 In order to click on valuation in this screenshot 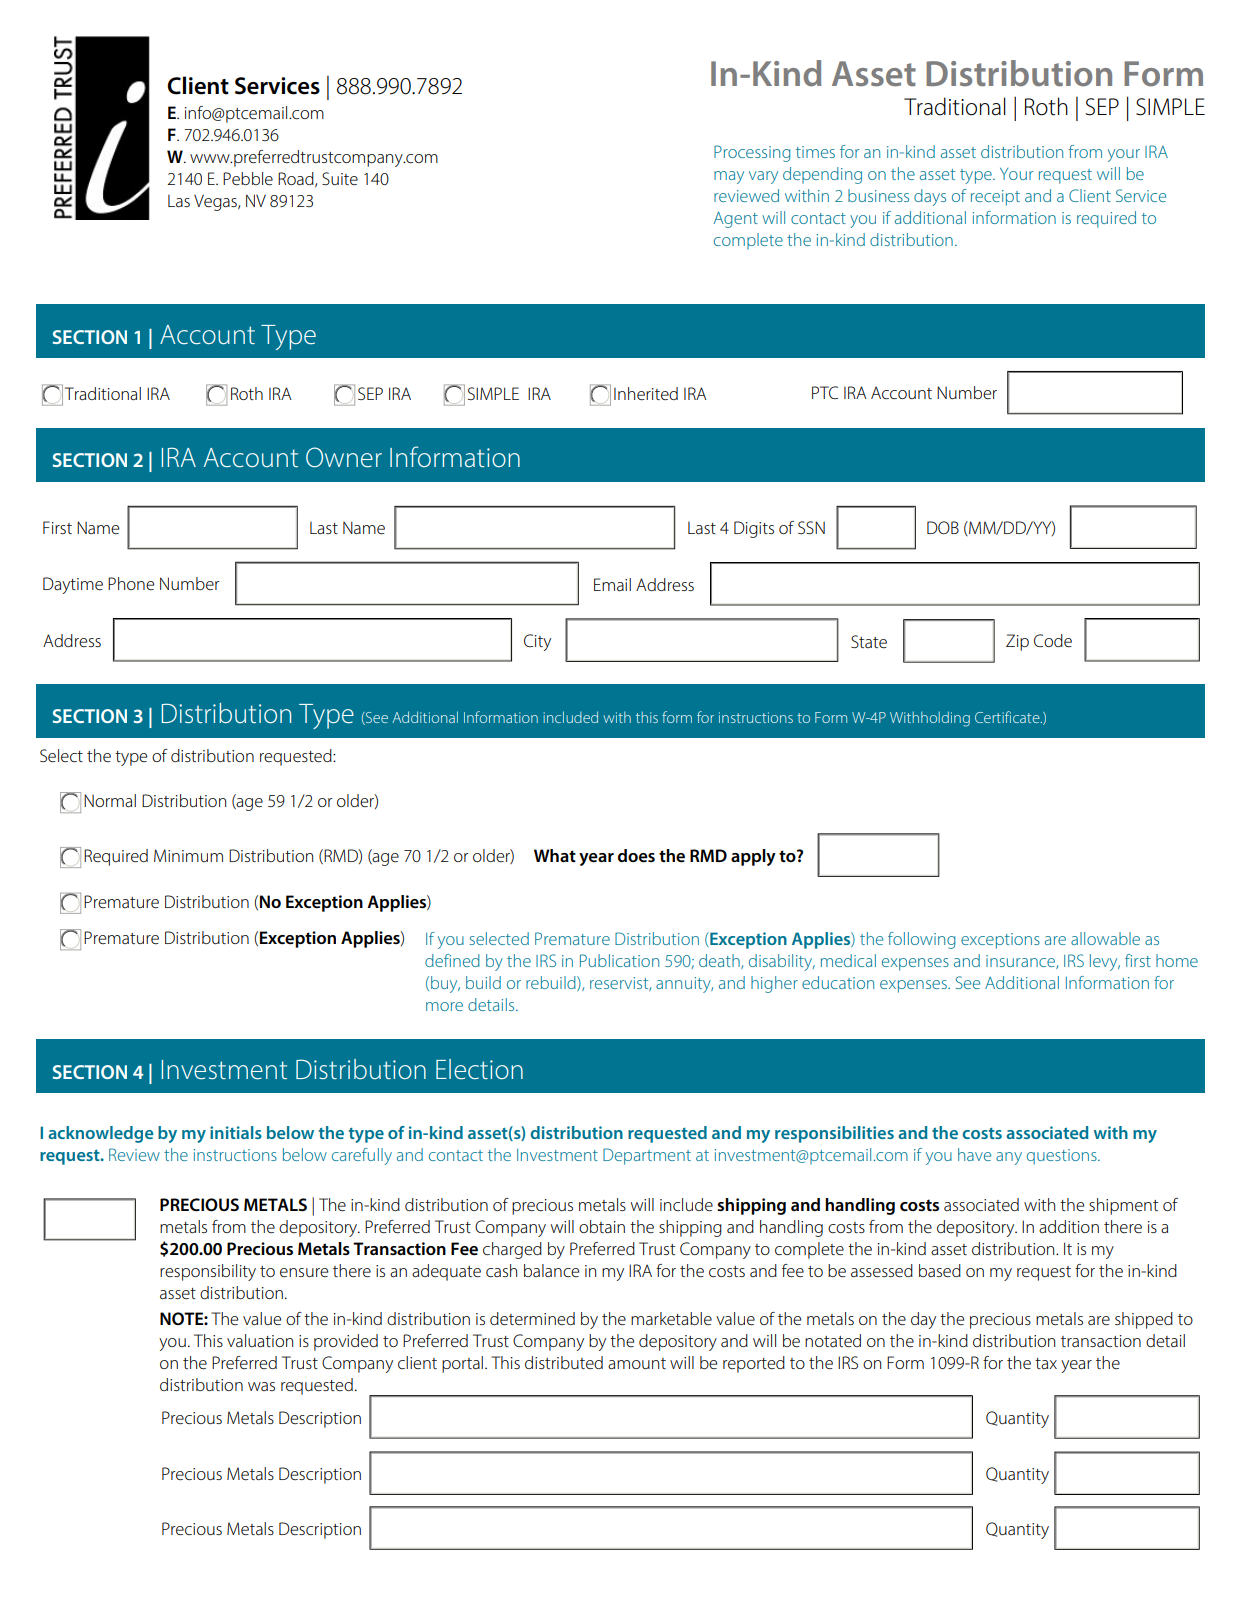, I will do `click(260, 1340)`.
